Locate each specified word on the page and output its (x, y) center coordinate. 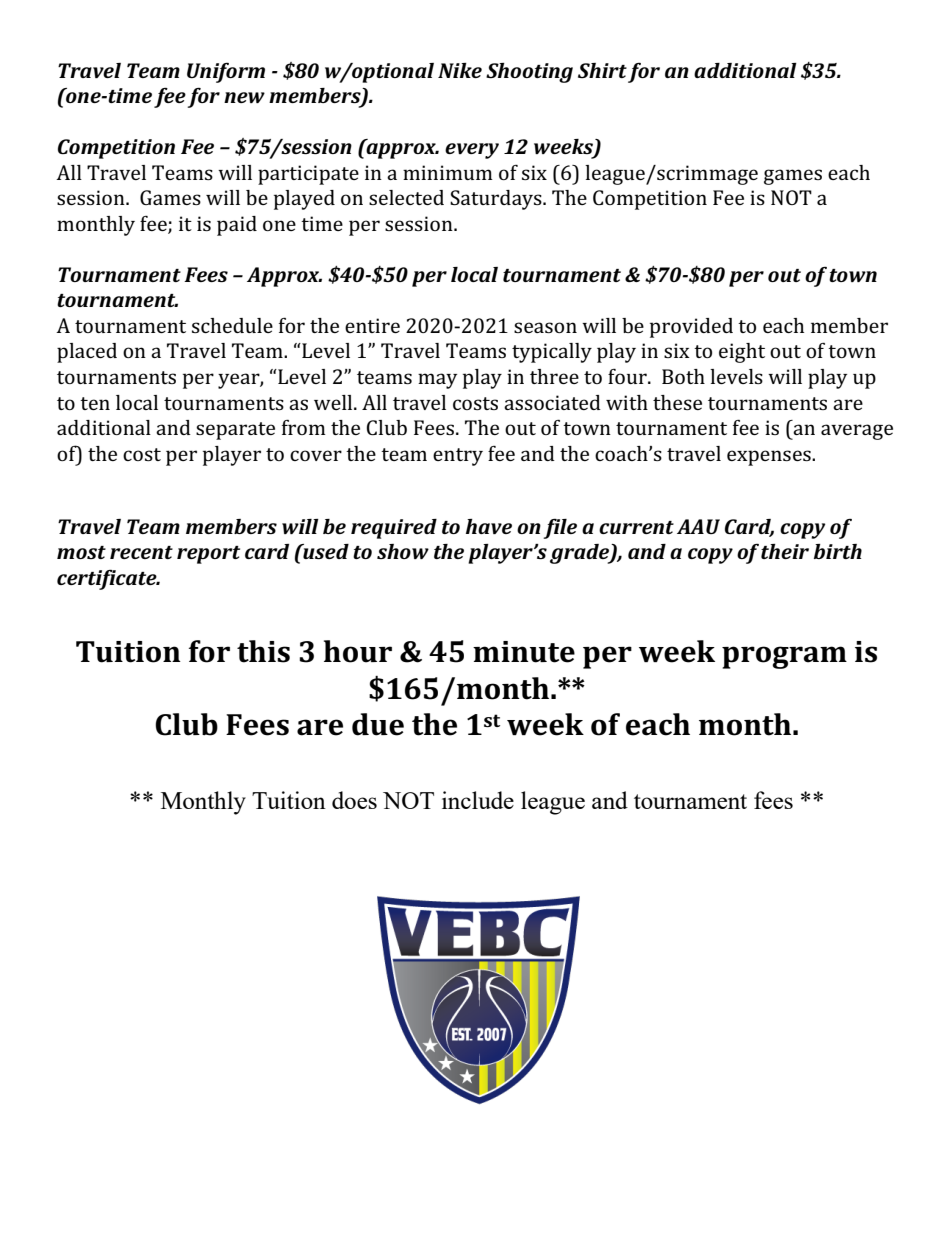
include (478, 800)
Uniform (226, 73)
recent (141, 552)
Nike (460, 70)
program (784, 657)
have (489, 526)
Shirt (602, 70)
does (354, 800)
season (545, 327)
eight (742, 353)
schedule (232, 325)
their (785, 551)
